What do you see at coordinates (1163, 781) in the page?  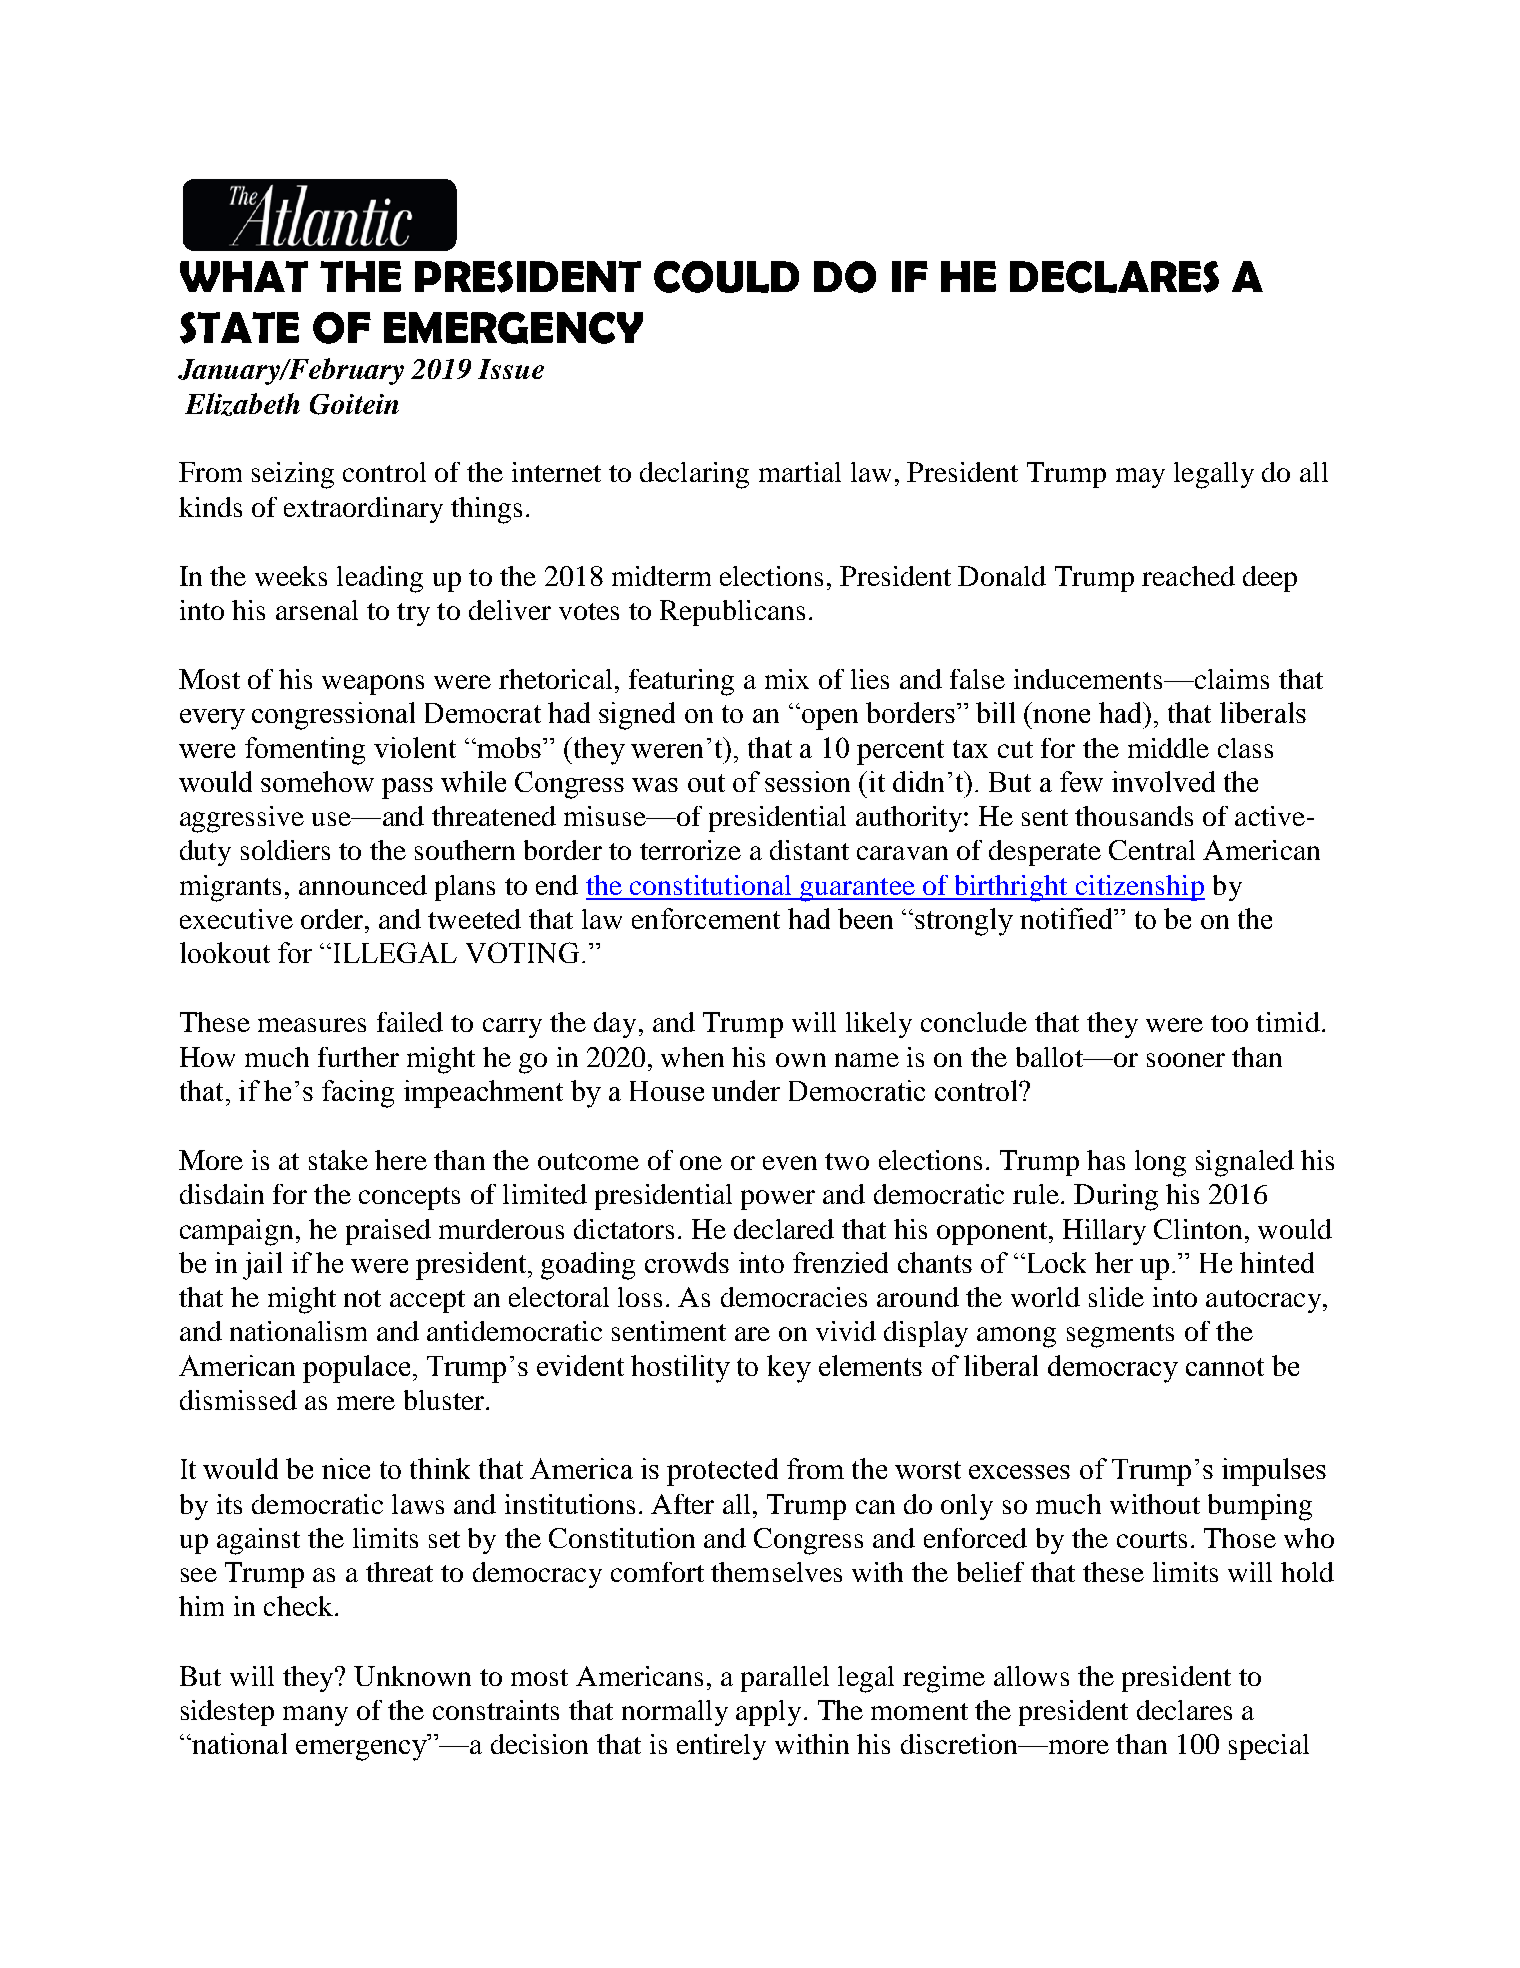 I see `involved` at bounding box center [1163, 781].
